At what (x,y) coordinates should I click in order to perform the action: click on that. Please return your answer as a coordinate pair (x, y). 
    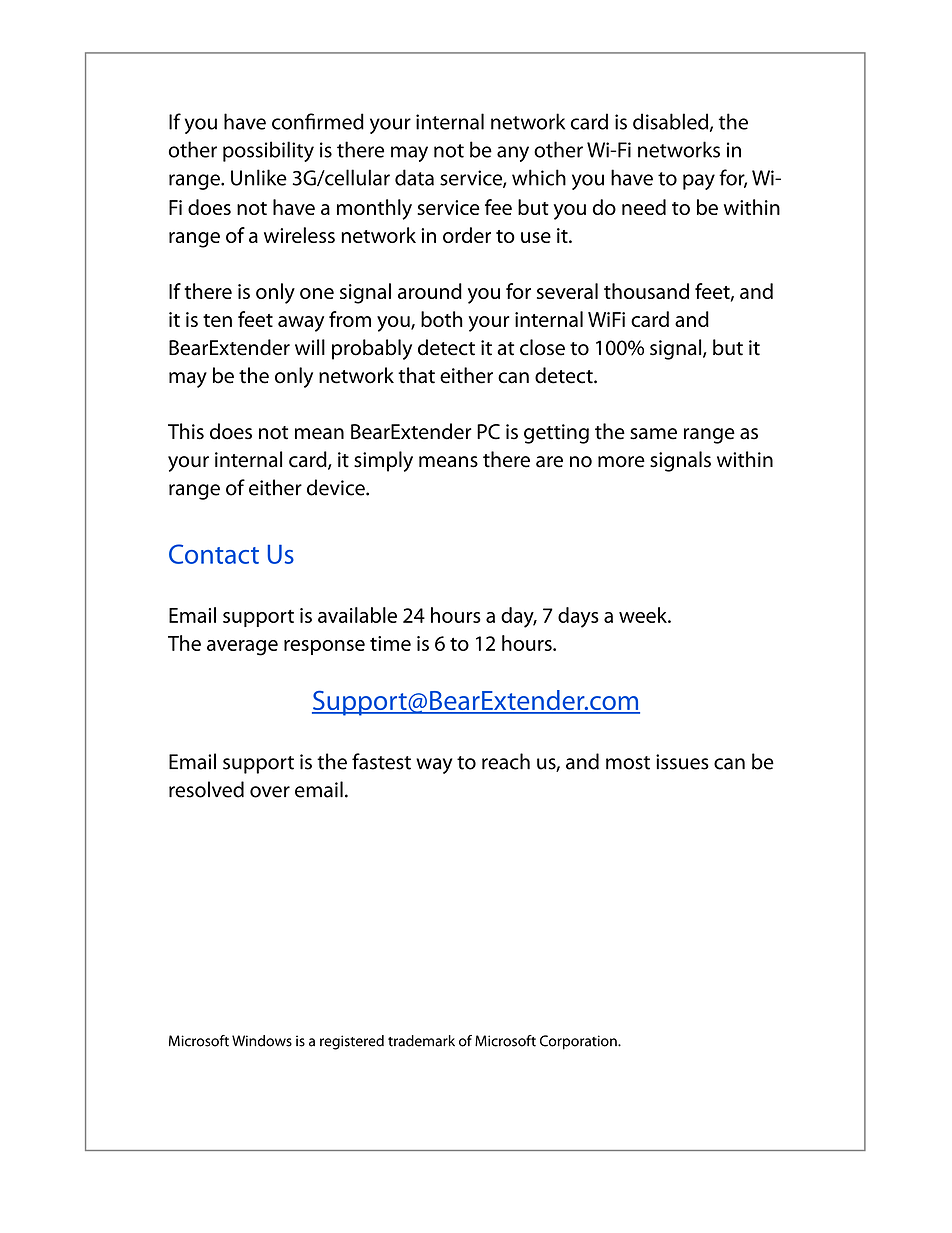
    Looking at the image, I should click on (416, 375).
